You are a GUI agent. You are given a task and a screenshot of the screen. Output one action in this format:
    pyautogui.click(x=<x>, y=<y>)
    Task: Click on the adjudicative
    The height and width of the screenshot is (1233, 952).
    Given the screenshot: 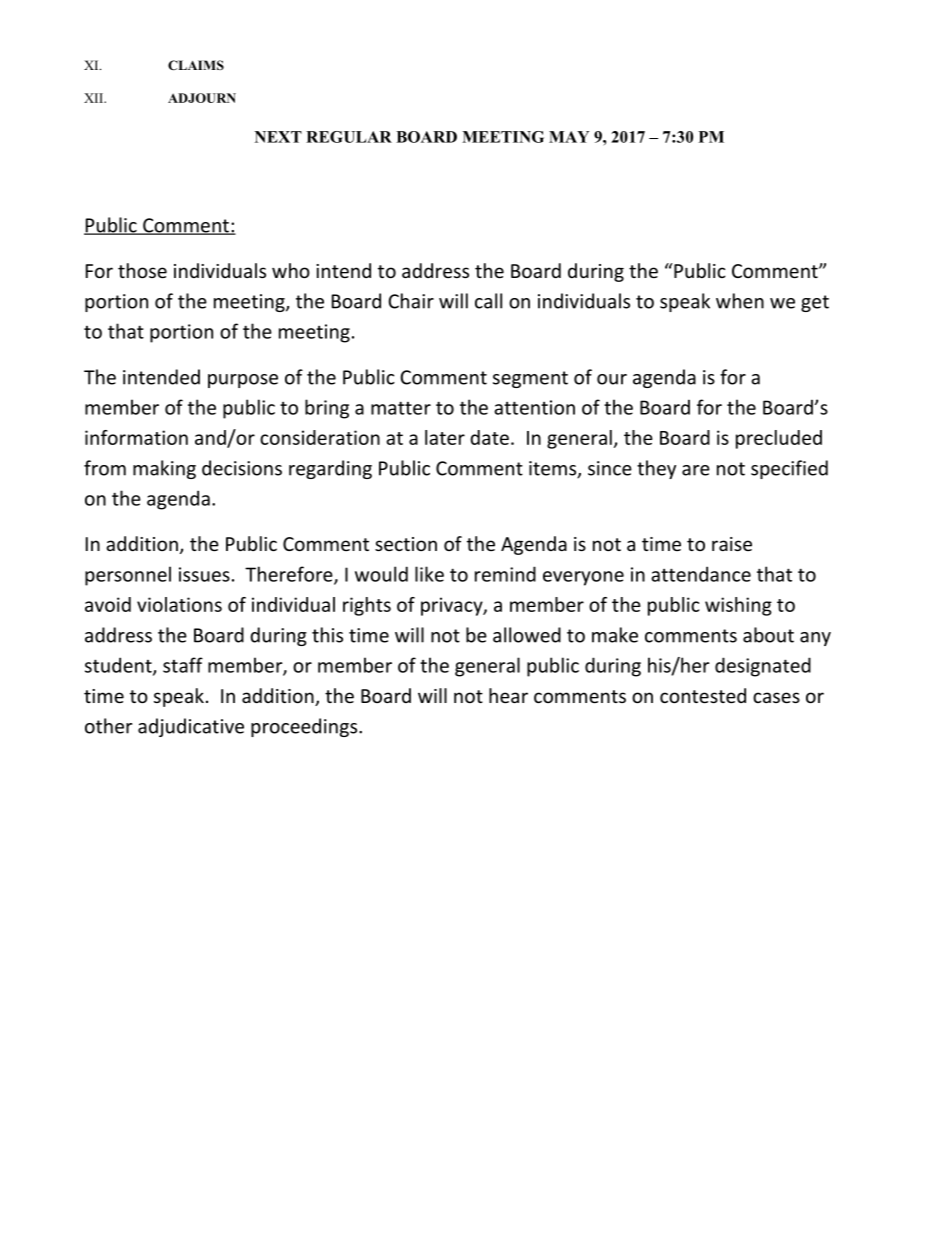 What is the action you would take?
    pyautogui.click(x=191, y=727)
